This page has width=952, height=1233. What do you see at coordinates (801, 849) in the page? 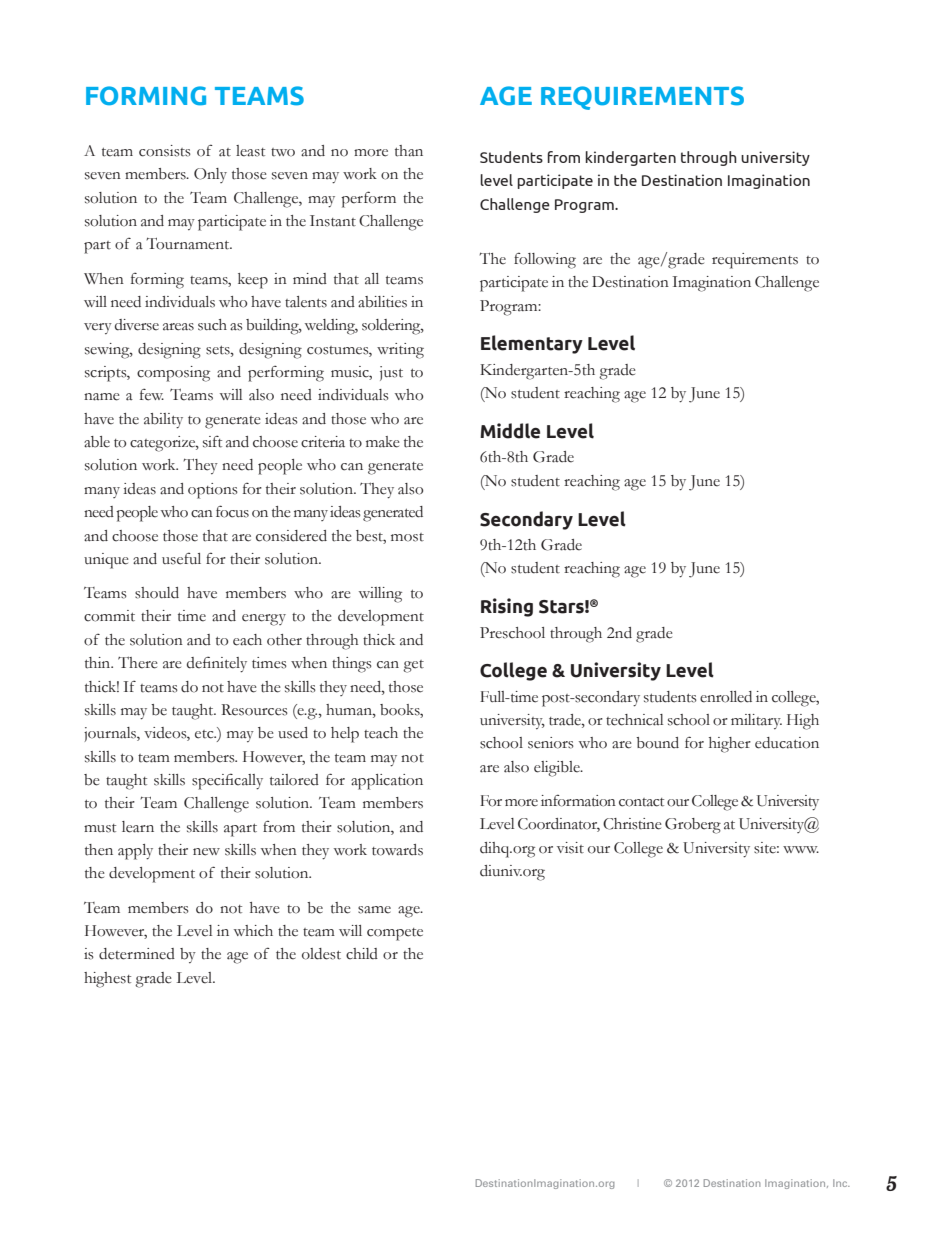
I see `www` at bounding box center [801, 849].
